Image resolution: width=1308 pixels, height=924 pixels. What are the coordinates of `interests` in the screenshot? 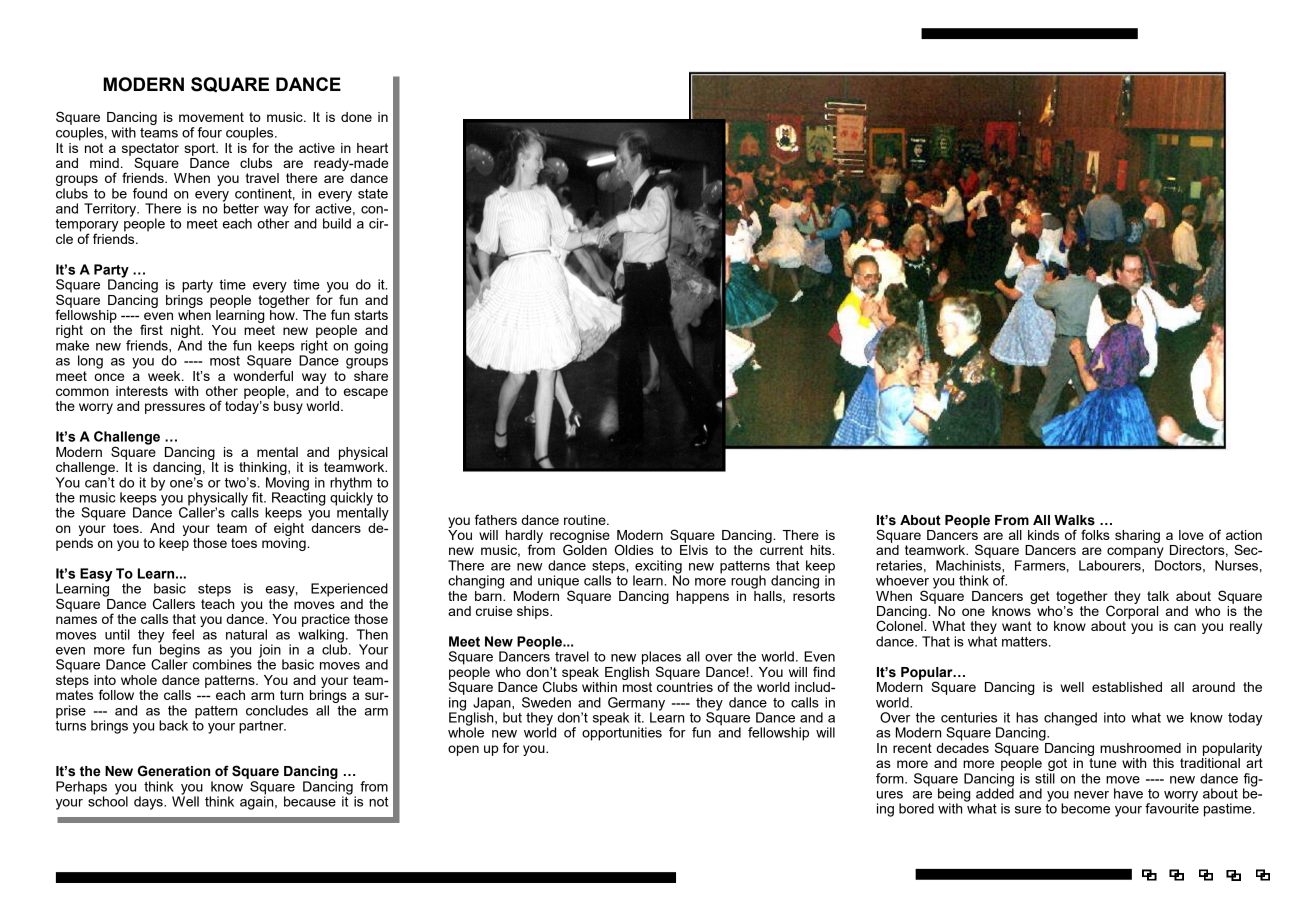 It's located at (142, 391).
